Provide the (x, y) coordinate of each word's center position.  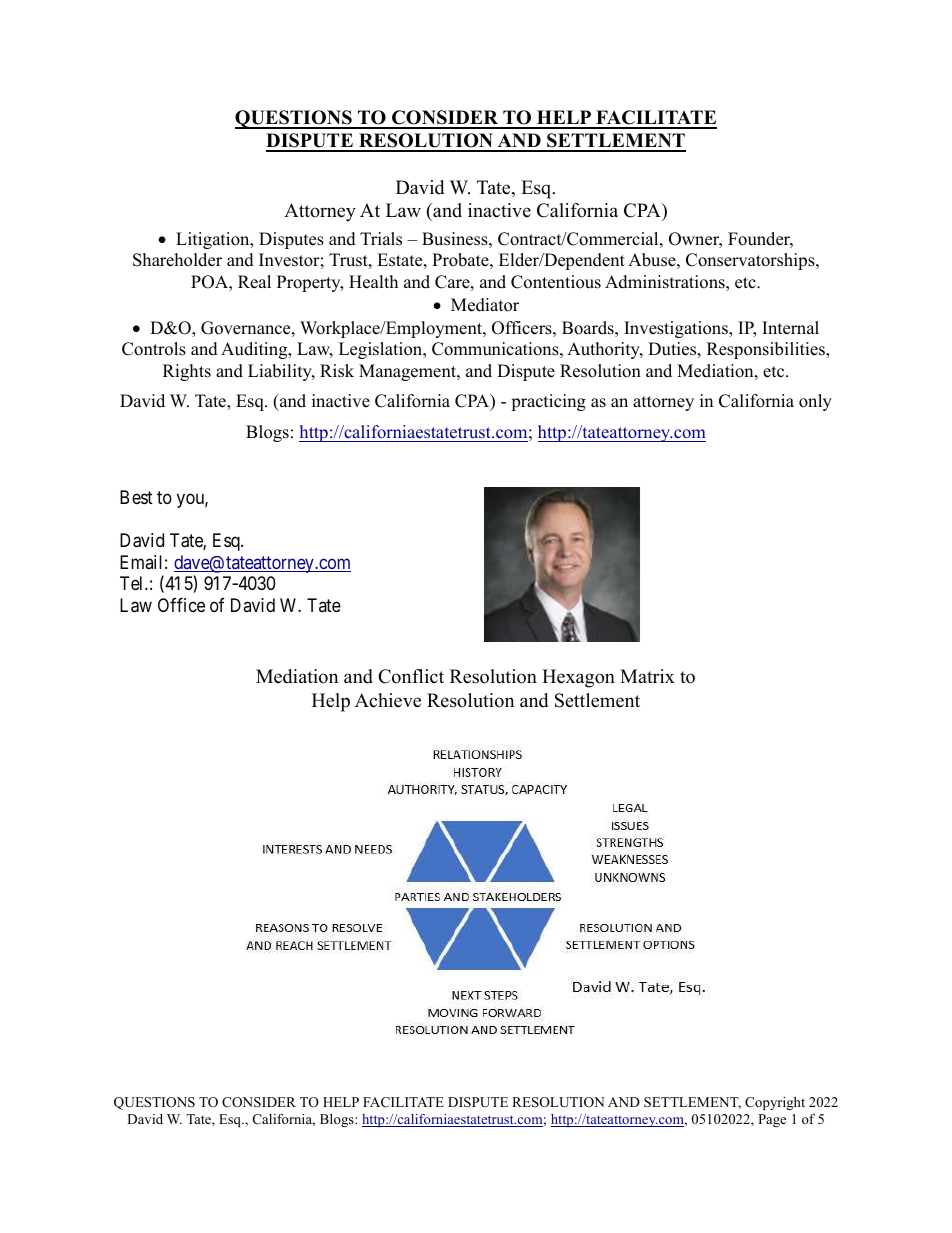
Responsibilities (767, 350)
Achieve (388, 700)
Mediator (485, 305)
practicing (548, 402)
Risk (337, 371)
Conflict (411, 676)
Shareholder (177, 260)
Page (772, 1120)
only (815, 402)
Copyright (775, 1103)
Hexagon (578, 678)
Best (136, 497)
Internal (790, 328)
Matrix (647, 676)
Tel (133, 583)
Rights (187, 372)
